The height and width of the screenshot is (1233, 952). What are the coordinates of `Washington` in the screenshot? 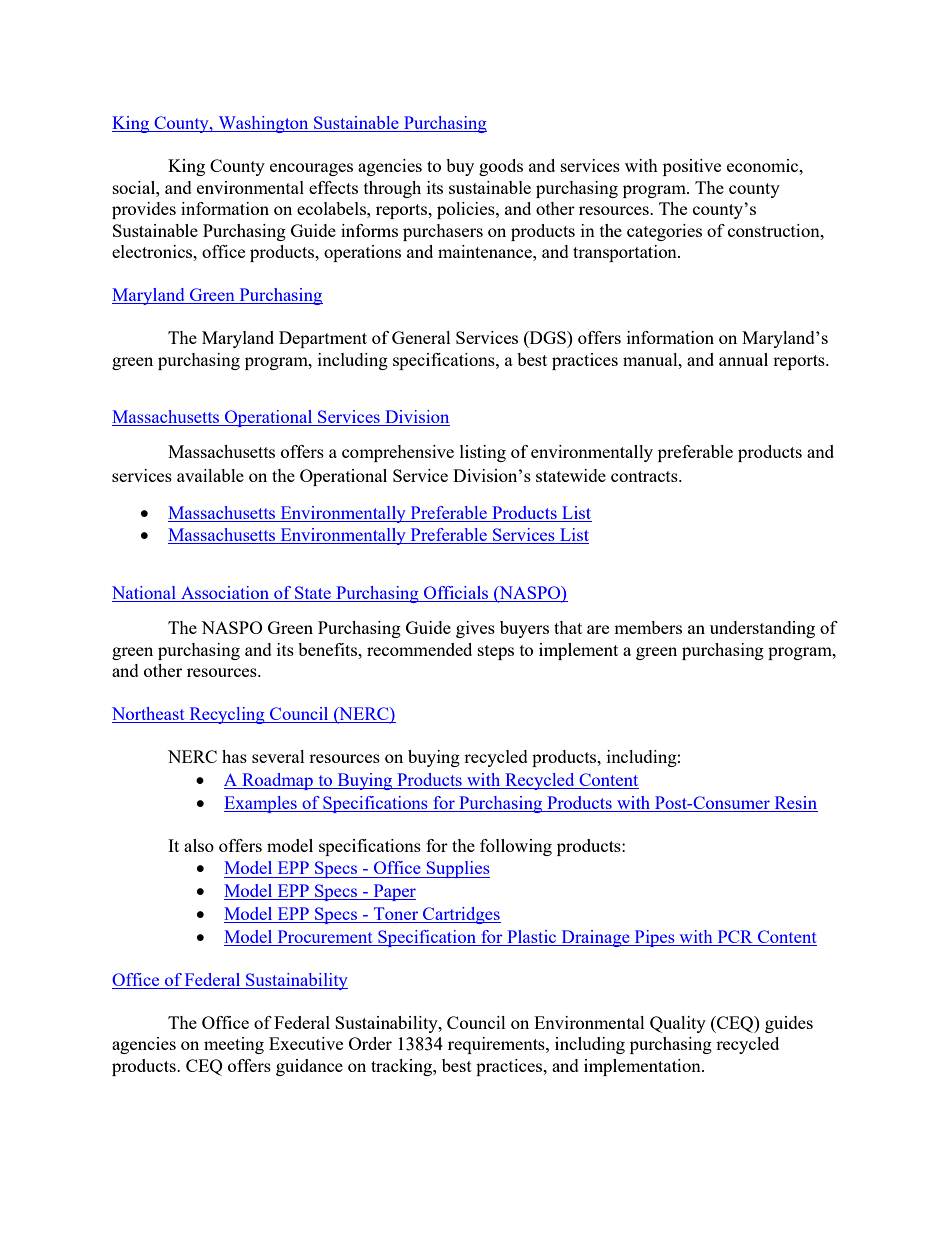 It's located at (263, 124).
